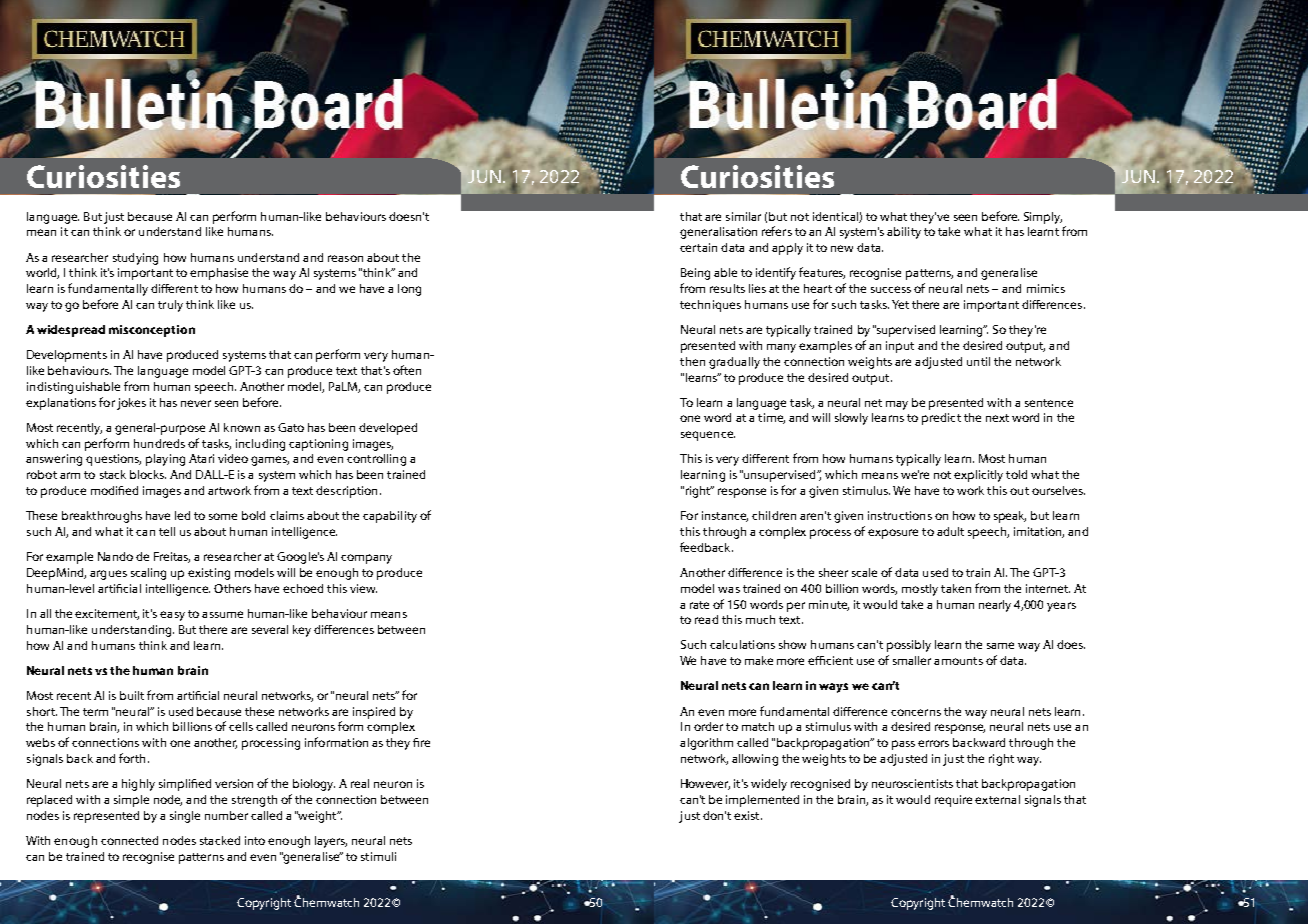 The width and height of the screenshot is (1308, 924). Describe the element at coordinates (374, 713) in the screenshot. I see `inspired` at that location.
